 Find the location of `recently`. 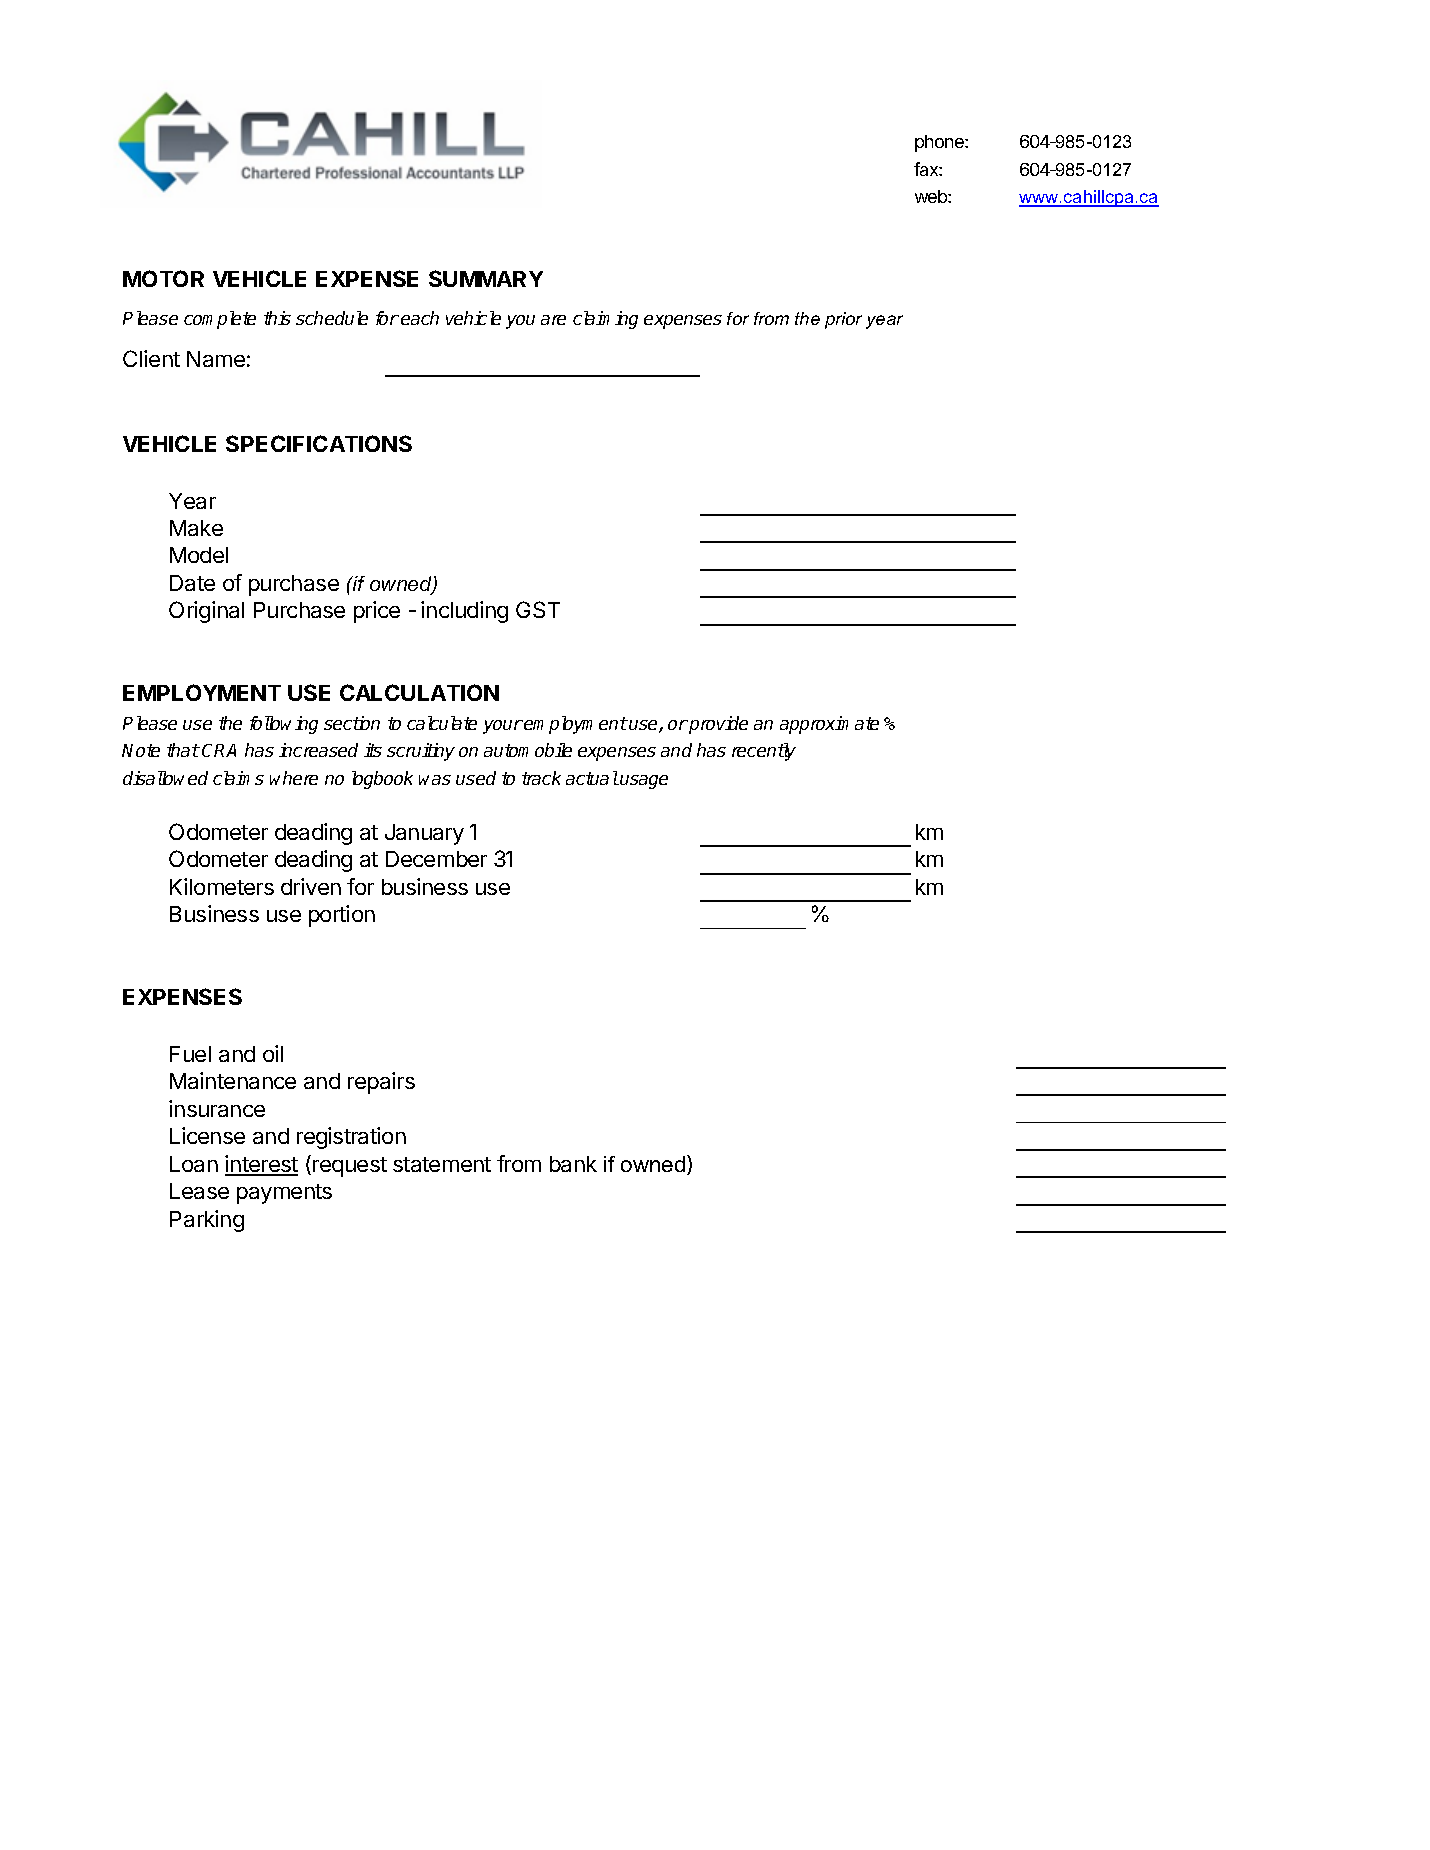

recently is located at coordinates (764, 752).
